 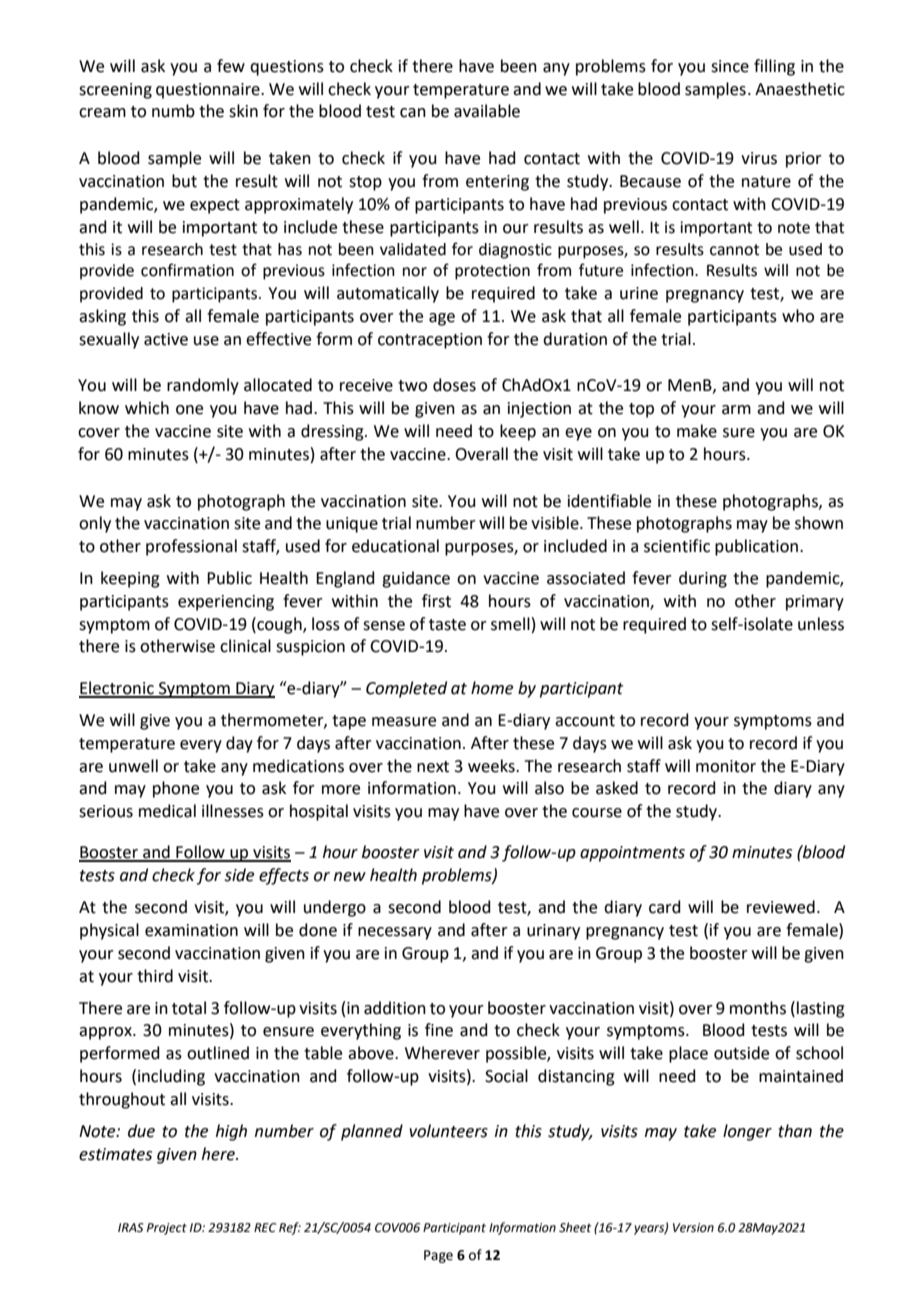 I want to click on Project, so click(x=167, y=1229).
